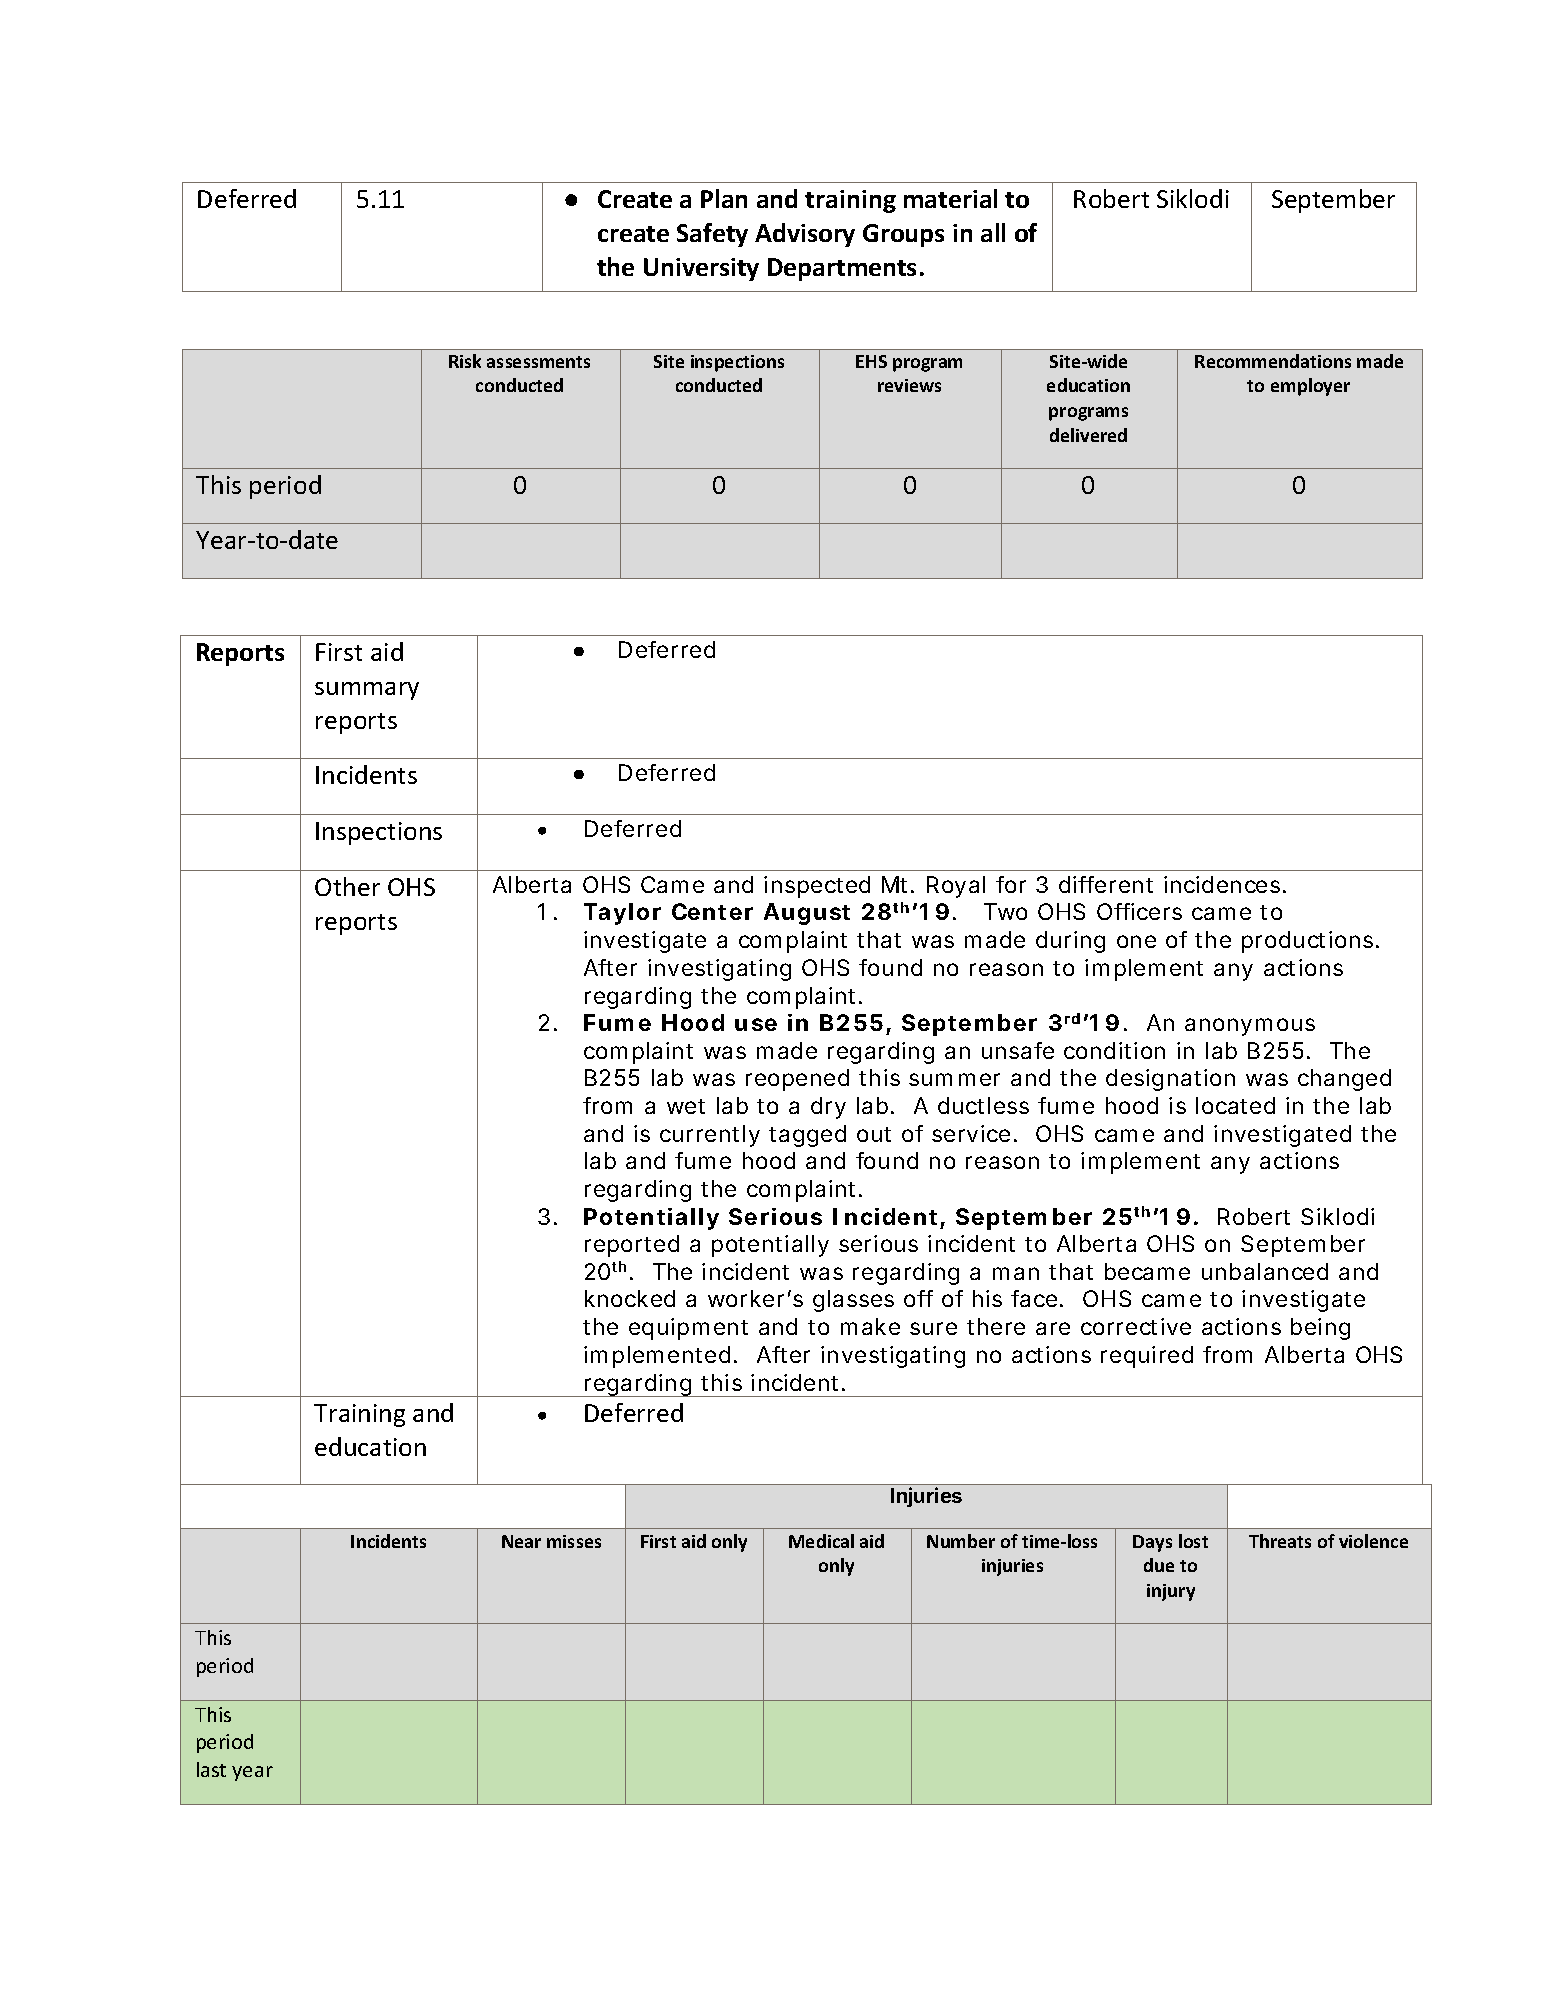 Image resolution: width=1547 pixels, height=2002 pixels. I want to click on Recommendations, so click(1273, 361).
